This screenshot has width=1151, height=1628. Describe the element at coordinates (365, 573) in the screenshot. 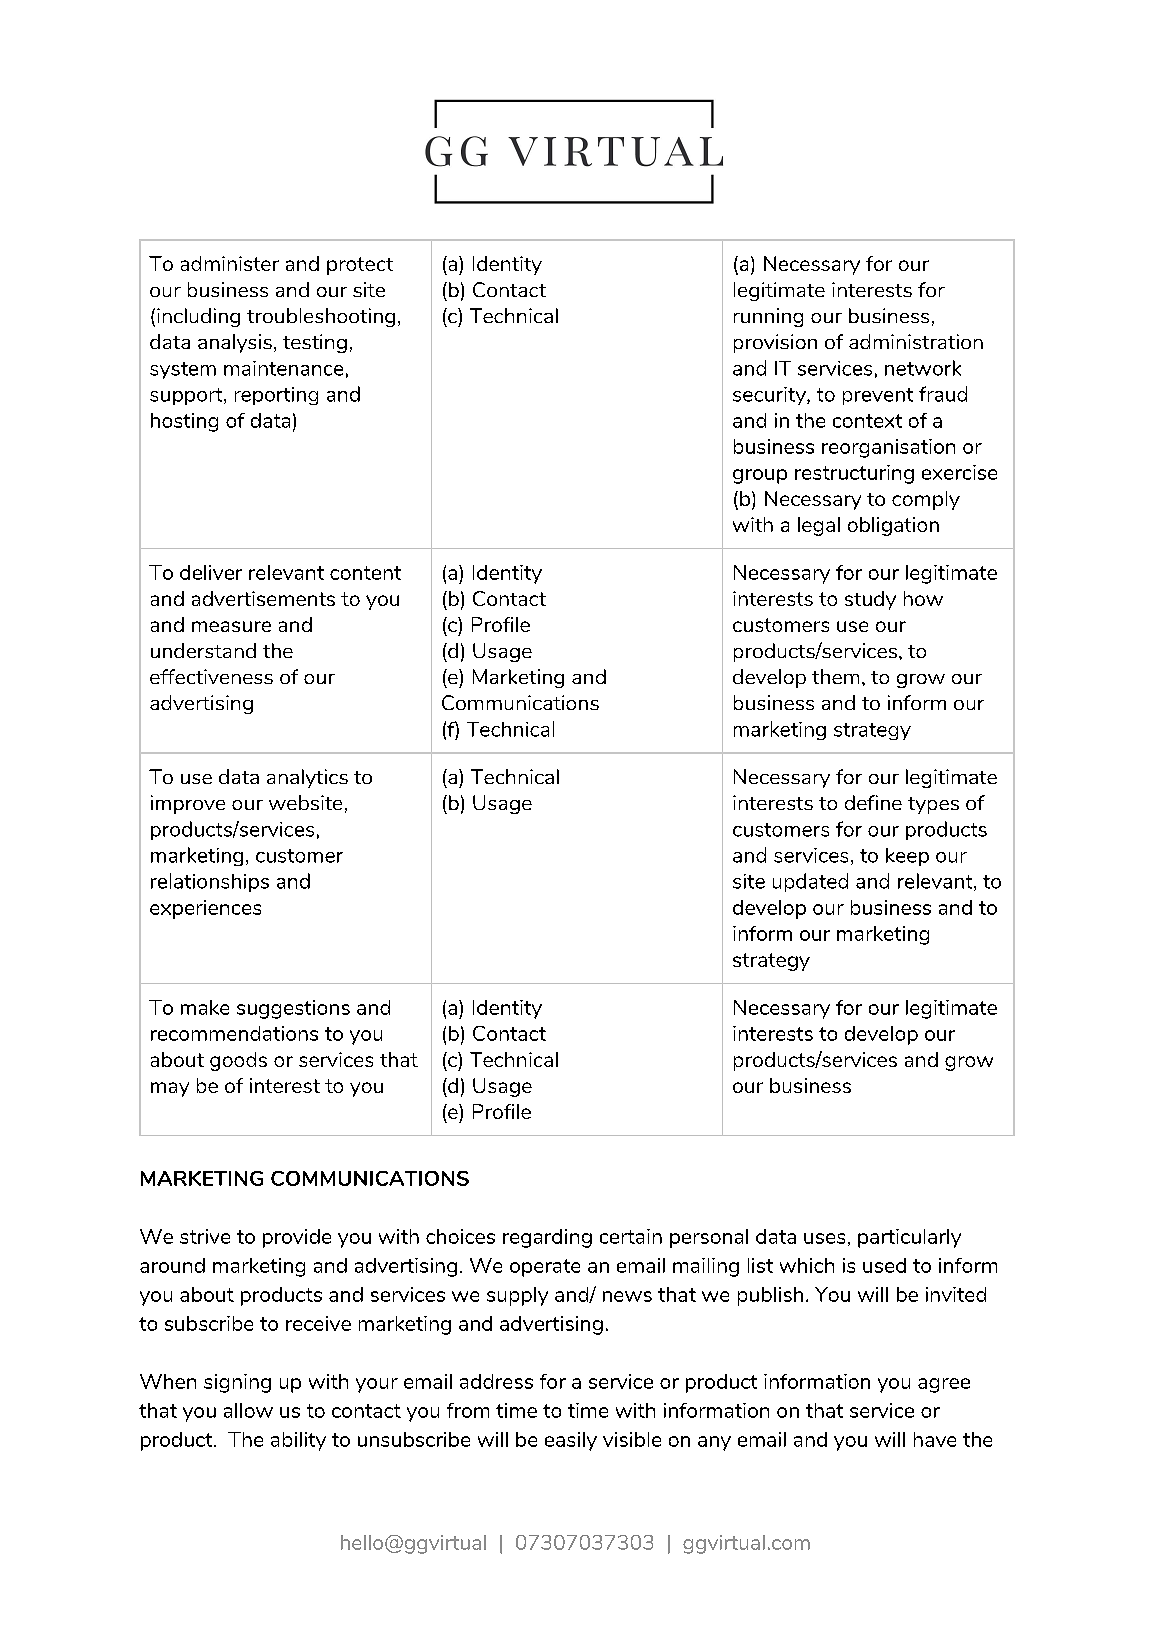

I see `content` at that location.
